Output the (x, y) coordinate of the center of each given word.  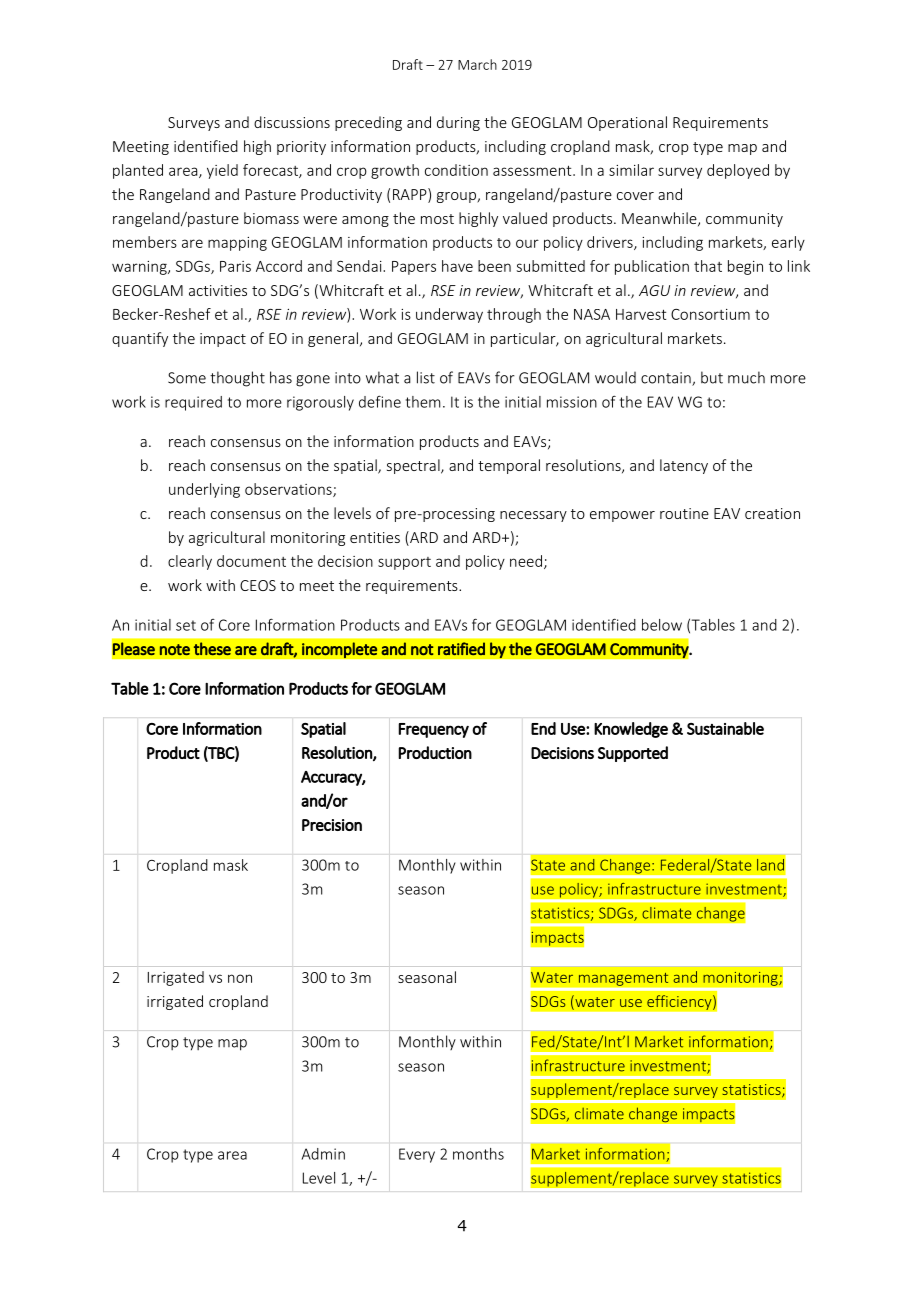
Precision (332, 825)
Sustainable (725, 728)
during (458, 123)
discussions (292, 122)
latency (684, 466)
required (193, 403)
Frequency (433, 730)
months (478, 1154)
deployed (738, 171)
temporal (509, 466)
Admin (323, 1154)
